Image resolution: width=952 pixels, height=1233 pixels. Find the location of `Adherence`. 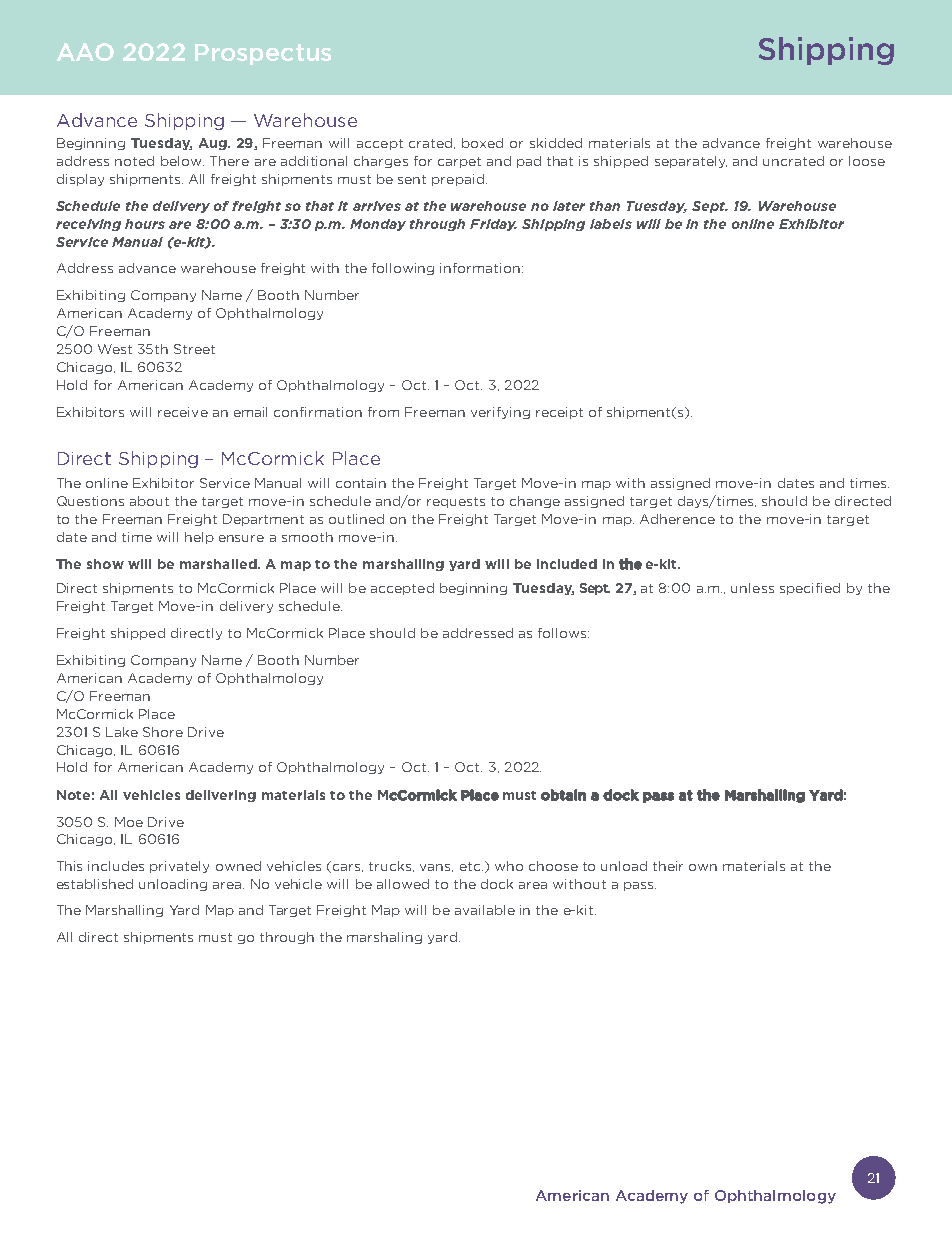

Adherence is located at coordinates (677, 519).
